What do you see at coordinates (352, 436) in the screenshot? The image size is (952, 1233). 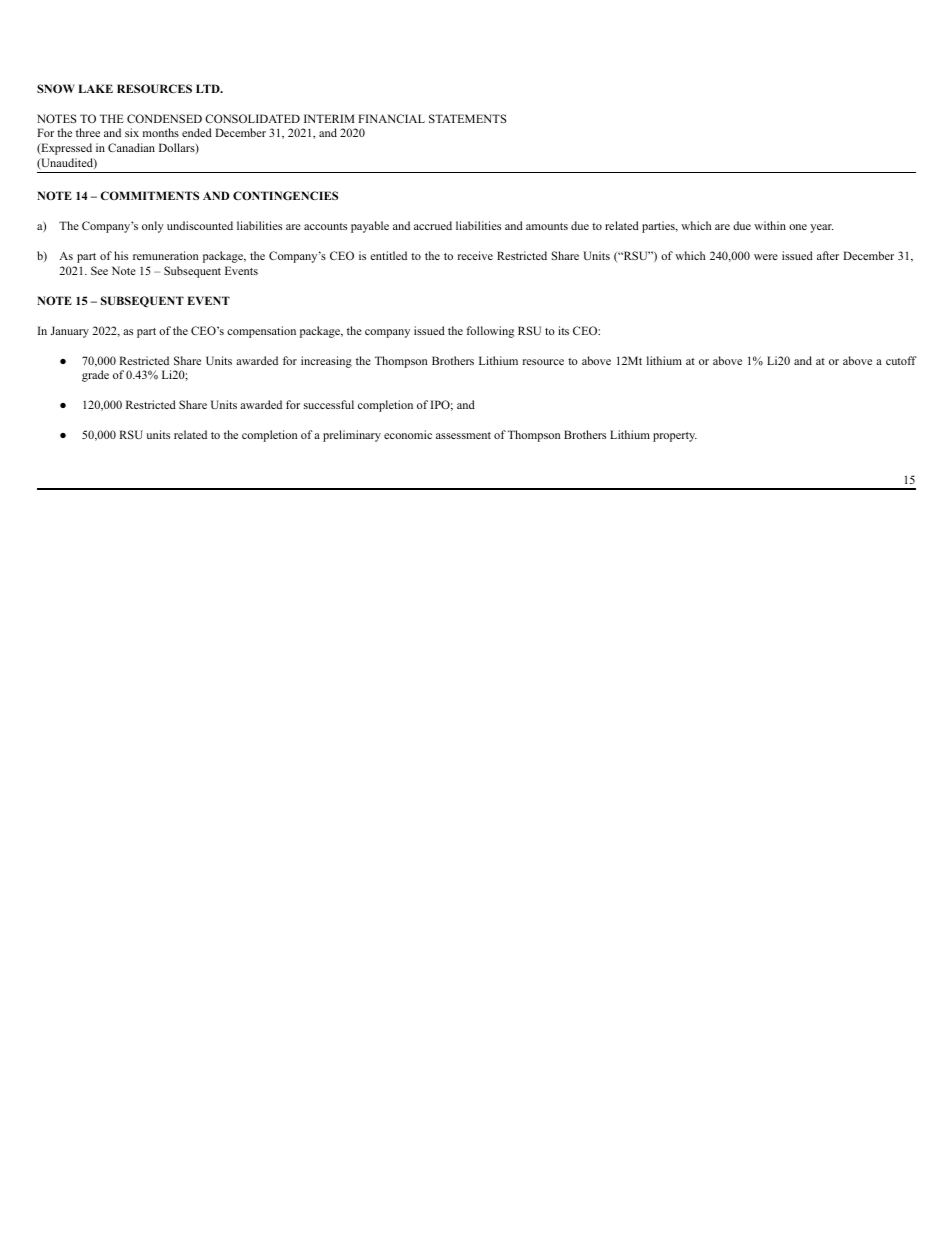 I see `preliminary` at bounding box center [352, 436].
